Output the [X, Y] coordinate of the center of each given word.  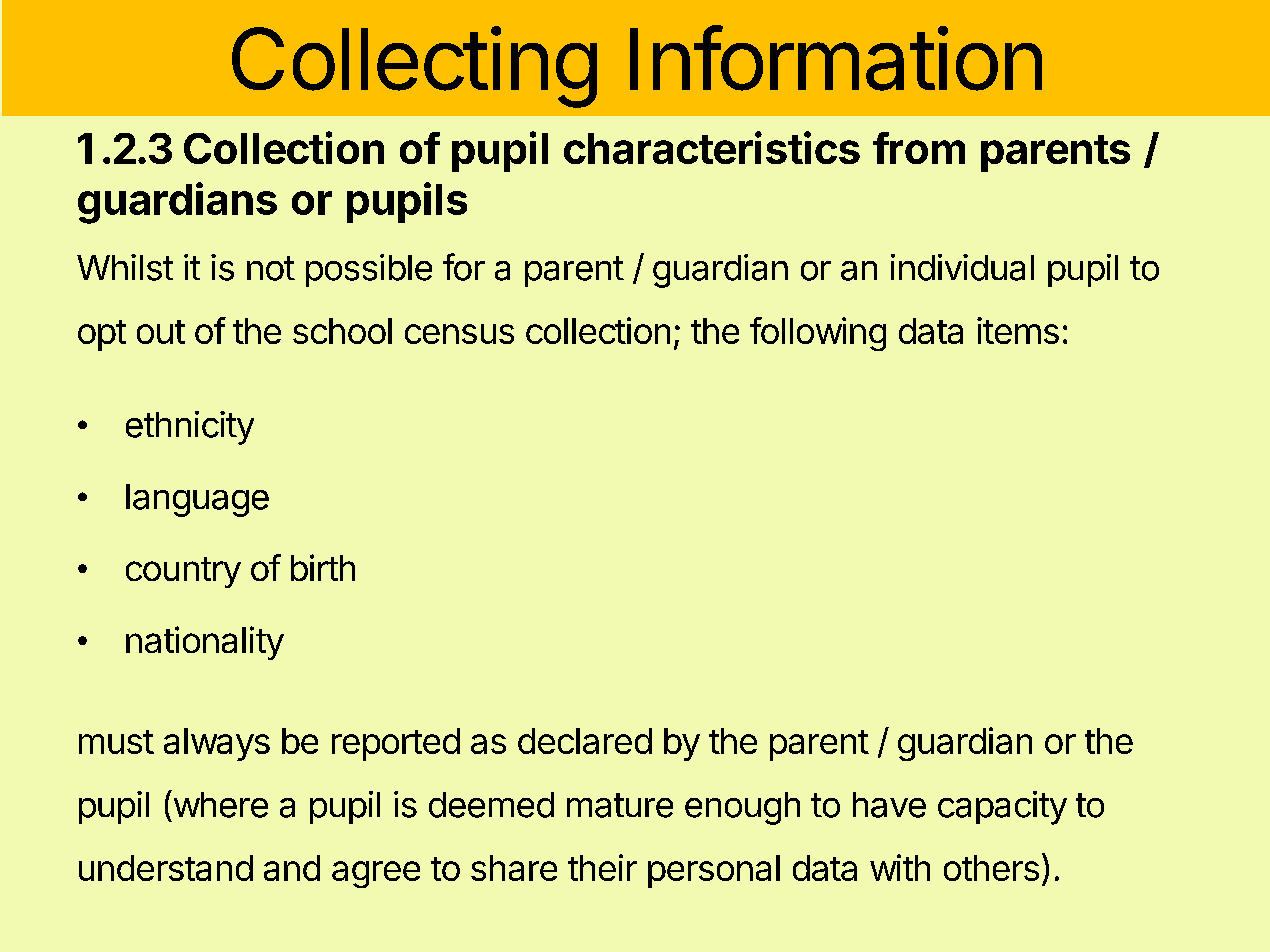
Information [836, 58]
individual [962, 267]
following [818, 334]
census [459, 334]
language [197, 500]
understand [166, 868]
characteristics [712, 147]
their [602, 867]
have [889, 805]
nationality [205, 643]
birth [323, 567]
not [271, 268]
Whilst [125, 267]
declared [585, 741]
